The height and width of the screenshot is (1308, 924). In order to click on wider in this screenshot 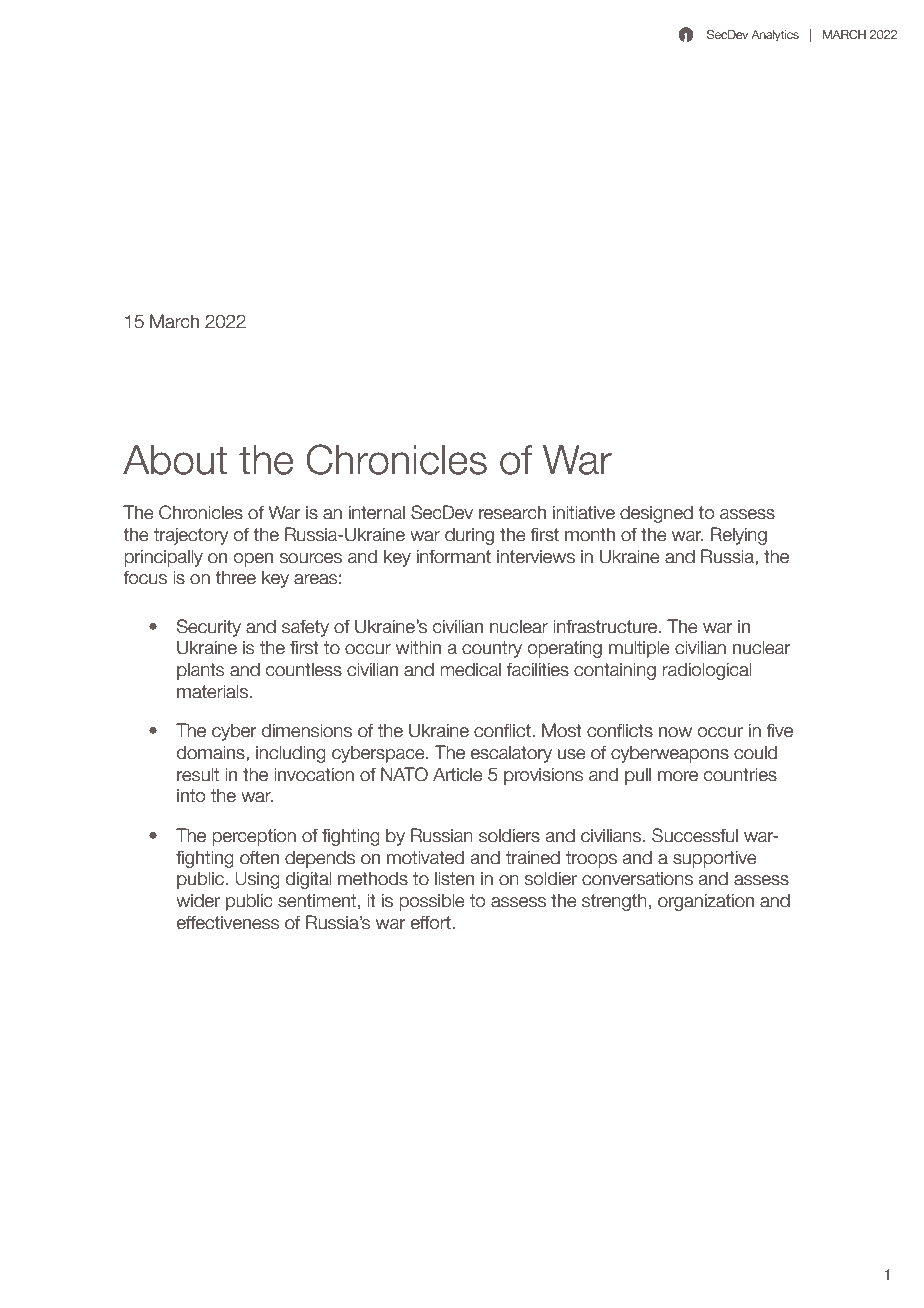, I will do `click(198, 900)`.
